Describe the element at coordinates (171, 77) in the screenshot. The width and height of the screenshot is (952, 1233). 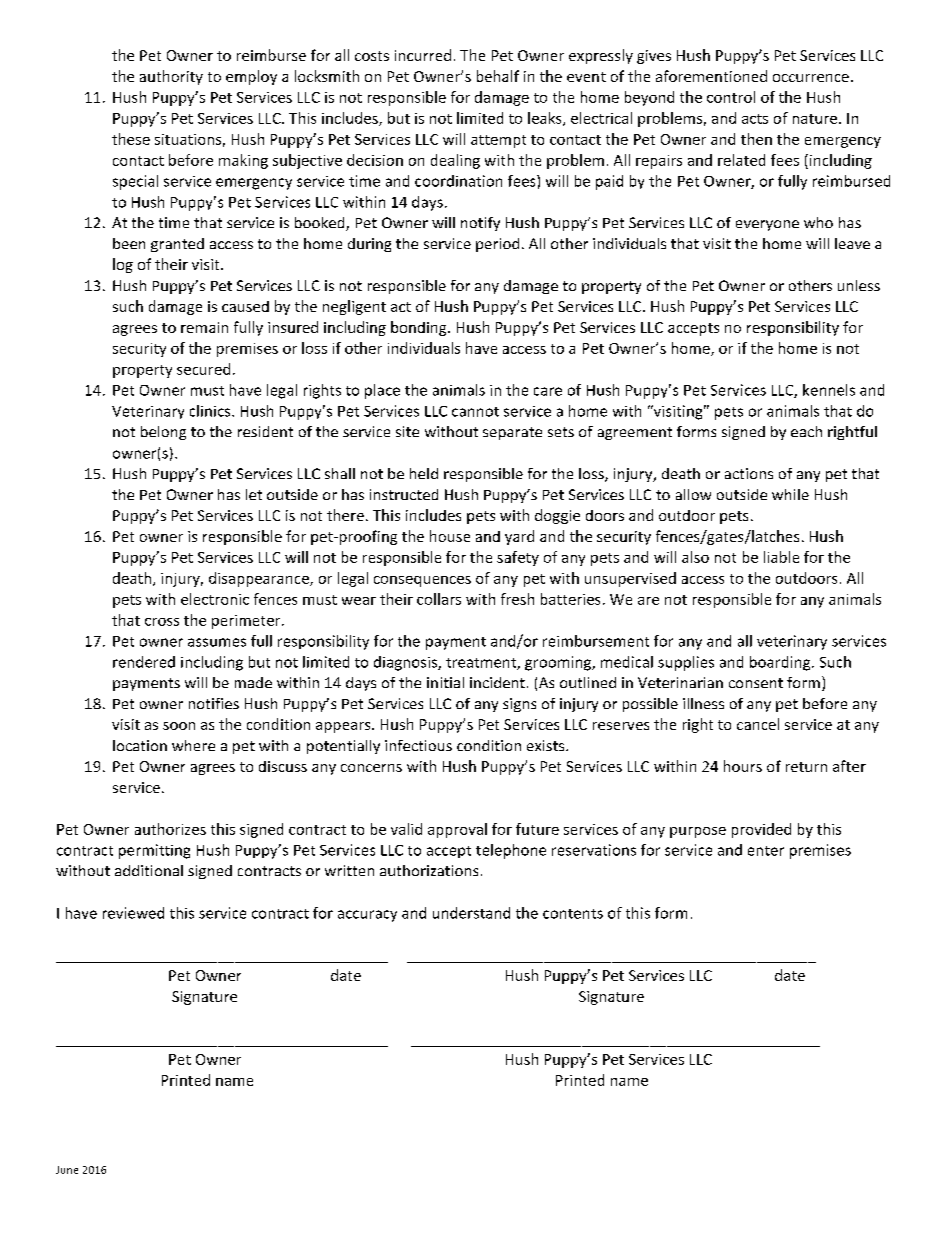
I see `authority` at that location.
